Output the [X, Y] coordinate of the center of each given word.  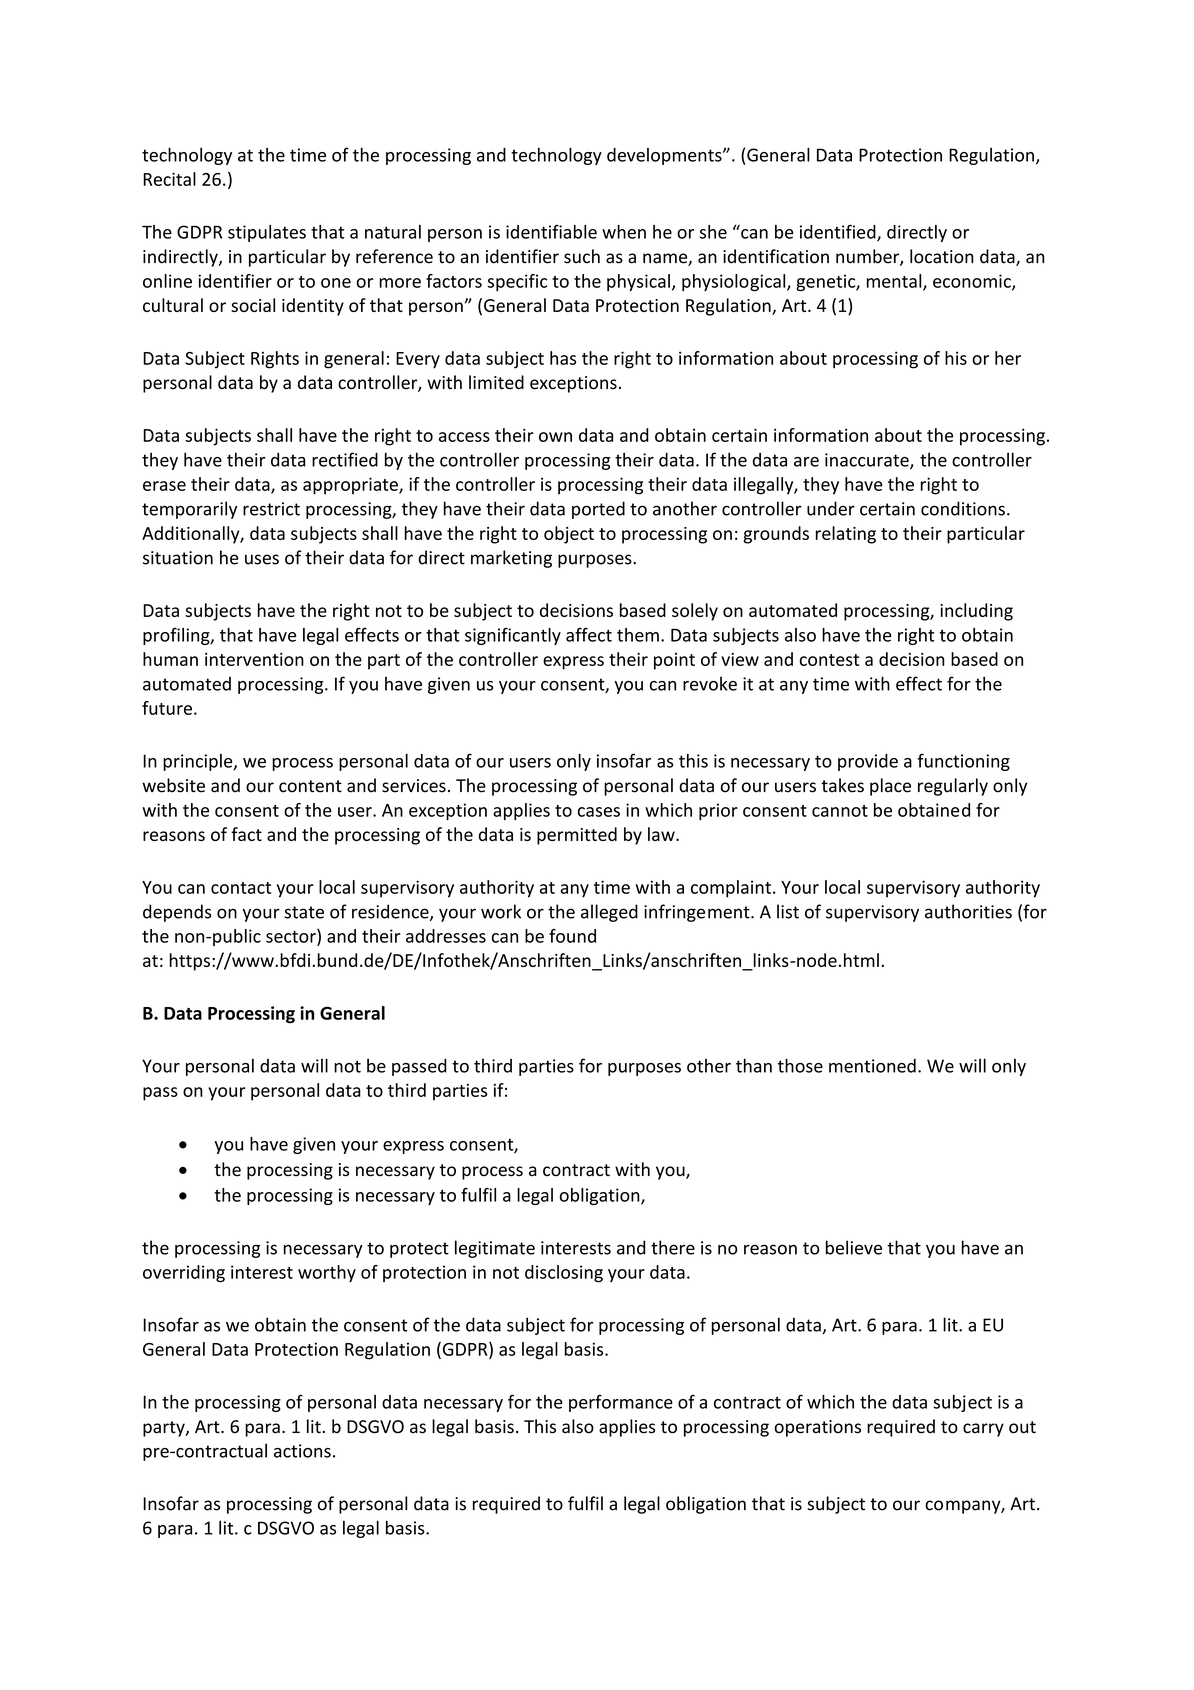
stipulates [267, 233]
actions [302, 1451]
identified [839, 232]
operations [817, 1428]
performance [621, 1403]
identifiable [551, 232]
